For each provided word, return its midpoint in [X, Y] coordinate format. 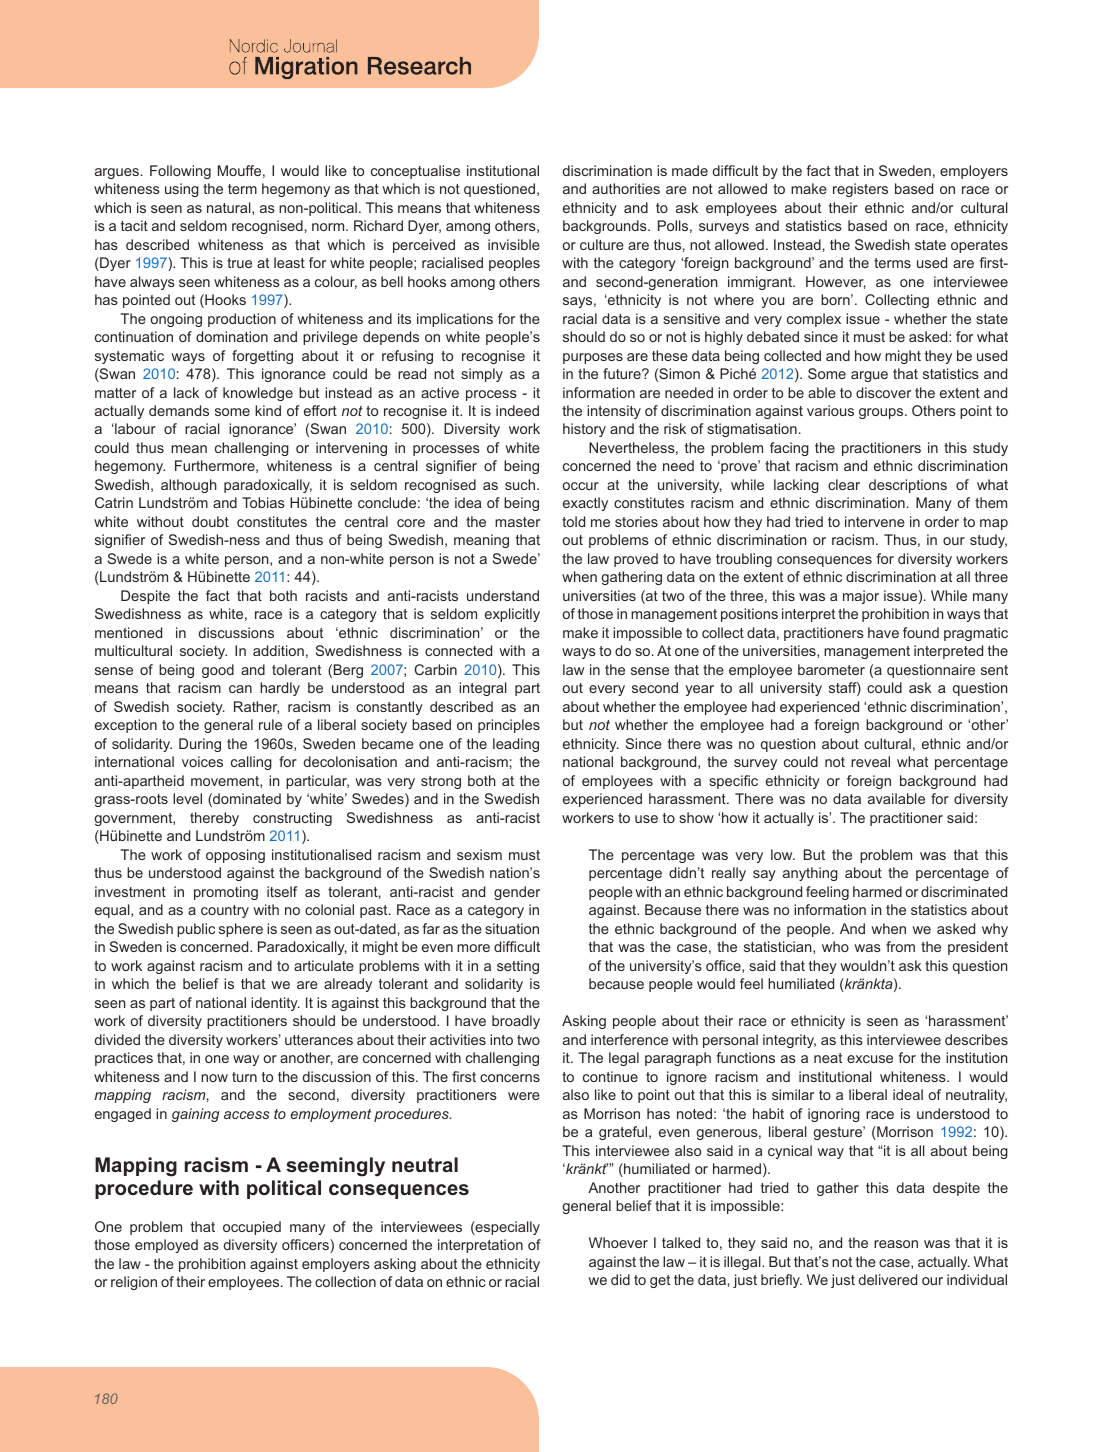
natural [230, 208]
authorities [626, 188]
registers [860, 190]
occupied [252, 1228]
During [200, 745]
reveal [870, 761]
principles [509, 726]
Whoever [618, 1242]
